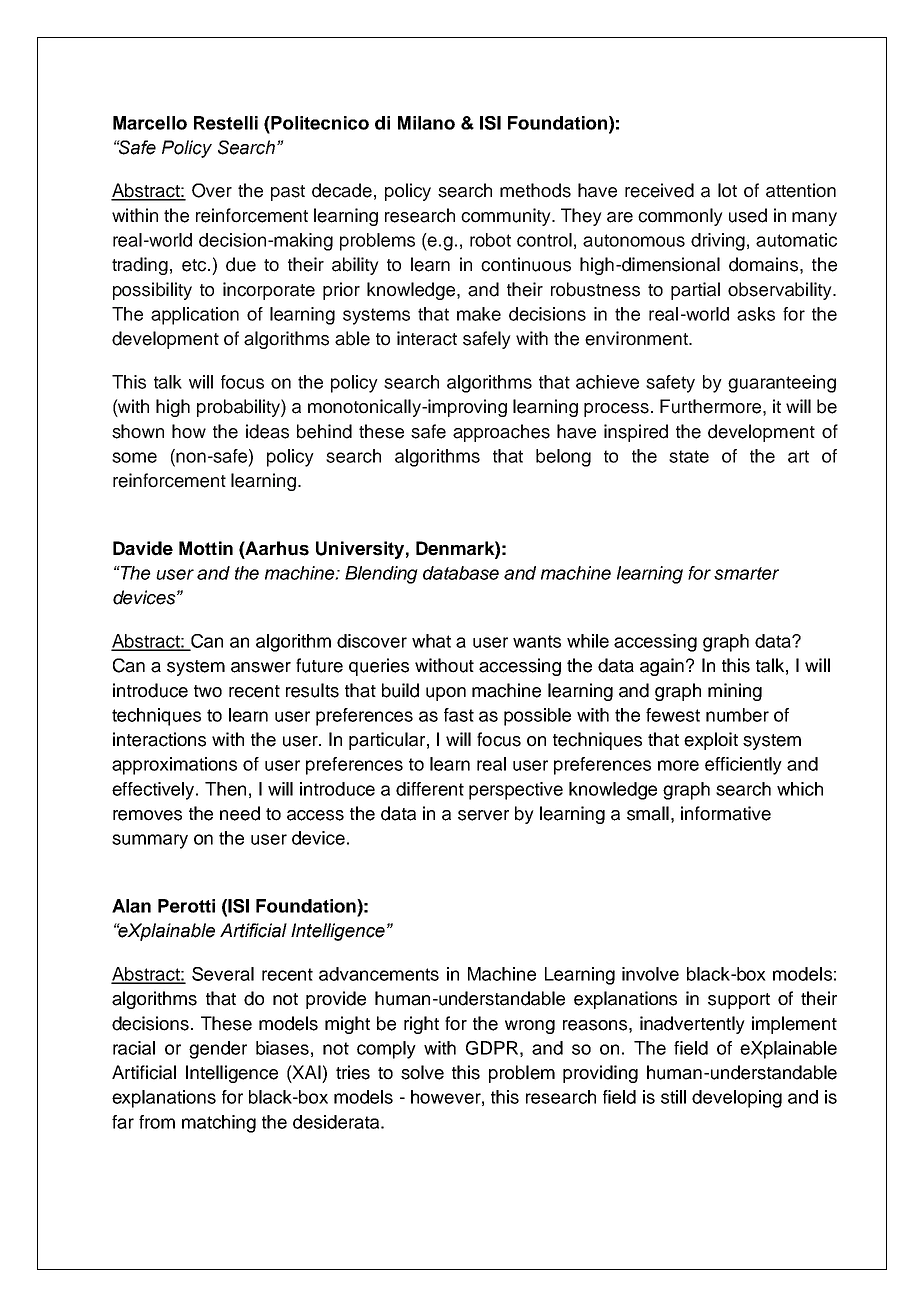 The image size is (924, 1307). What do you see at coordinates (131, 906) in the screenshot?
I see `Alan` at bounding box center [131, 906].
